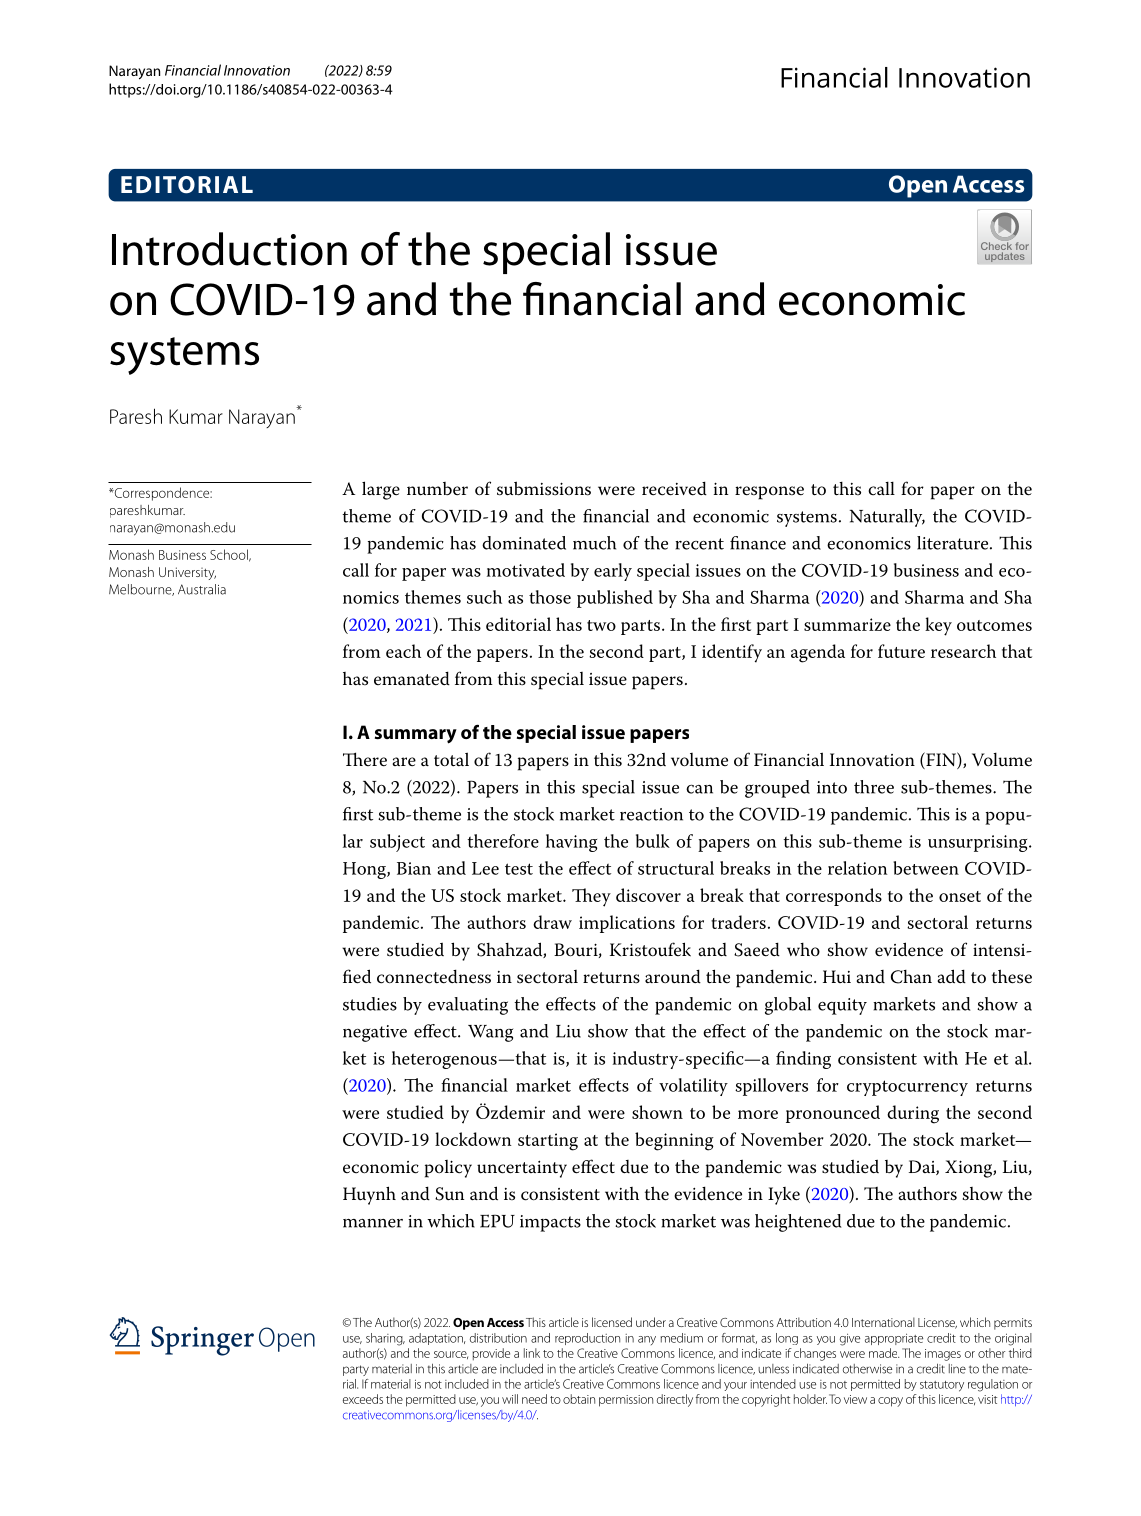  What do you see at coordinates (926, 868) in the screenshot?
I see `between` at bounding box center [926, 868].
